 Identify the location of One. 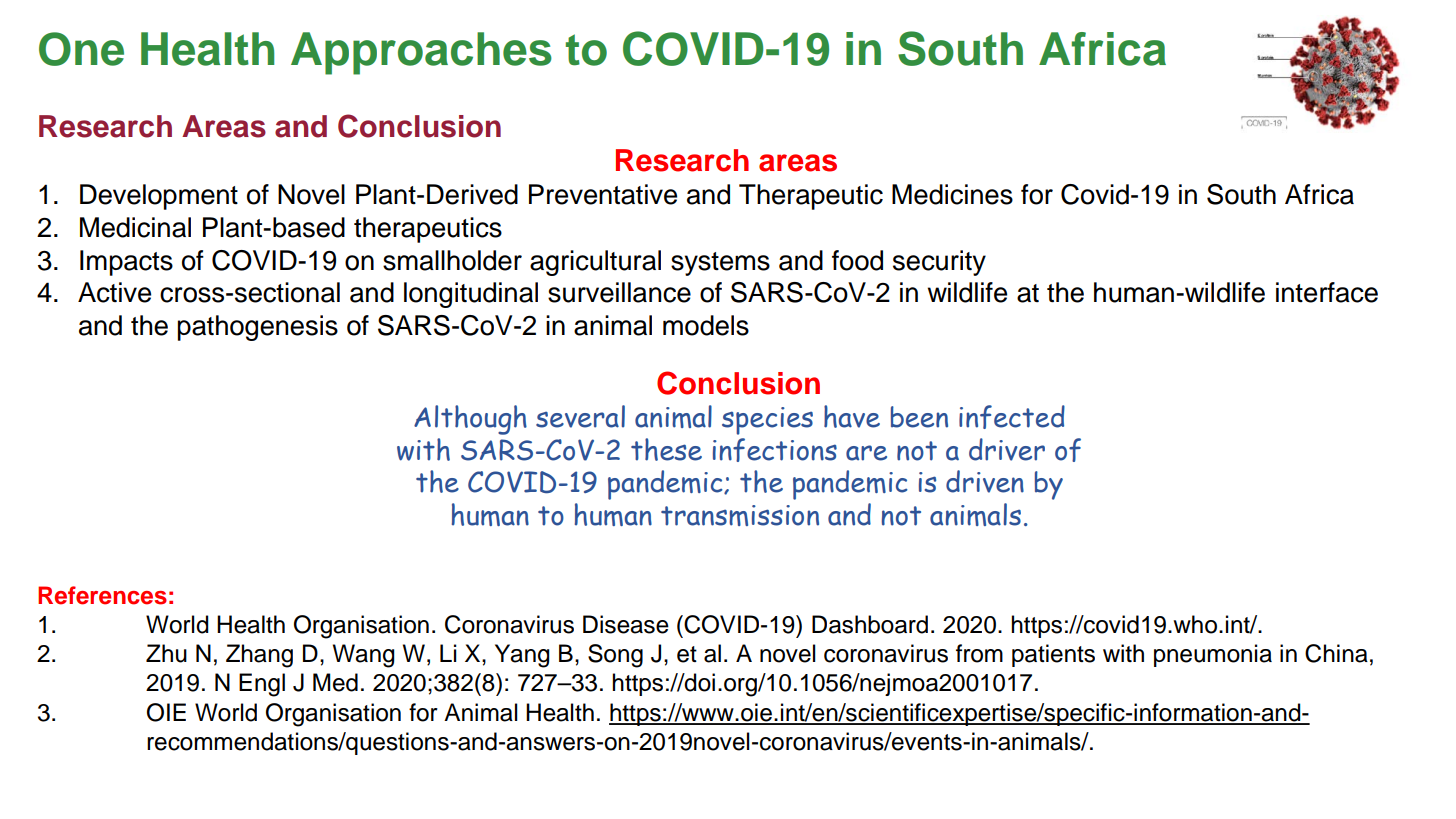
(81, 49).
